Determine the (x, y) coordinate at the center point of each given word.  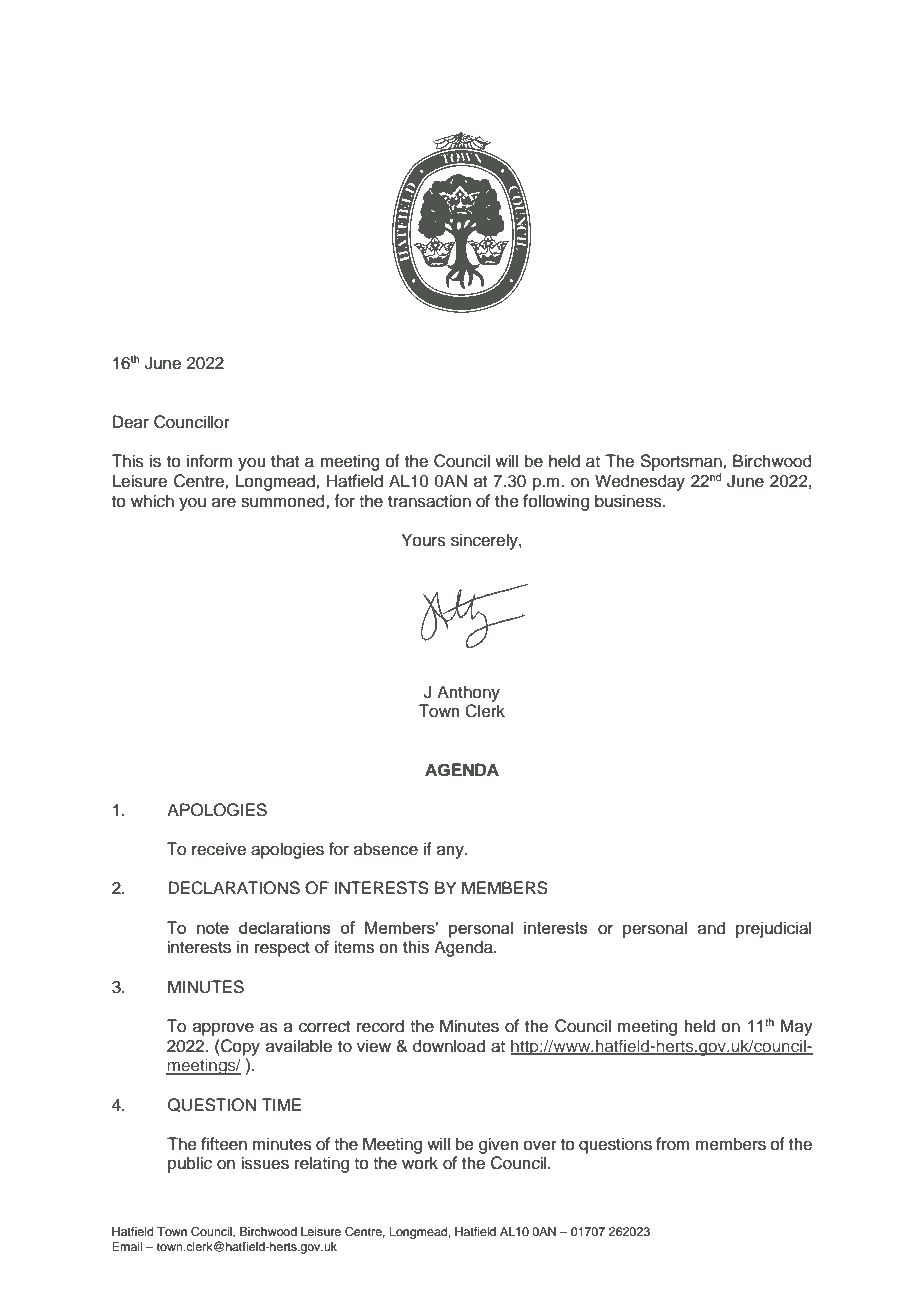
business (629, 501)
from (673, 1144)
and (711, 928)
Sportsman (682, 462)
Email (127, 1246)
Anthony (468, 693)
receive (219, 849)
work (420, 1163)
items (354, 947)
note (213, 928)
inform (210, 461)
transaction (429, 501)
